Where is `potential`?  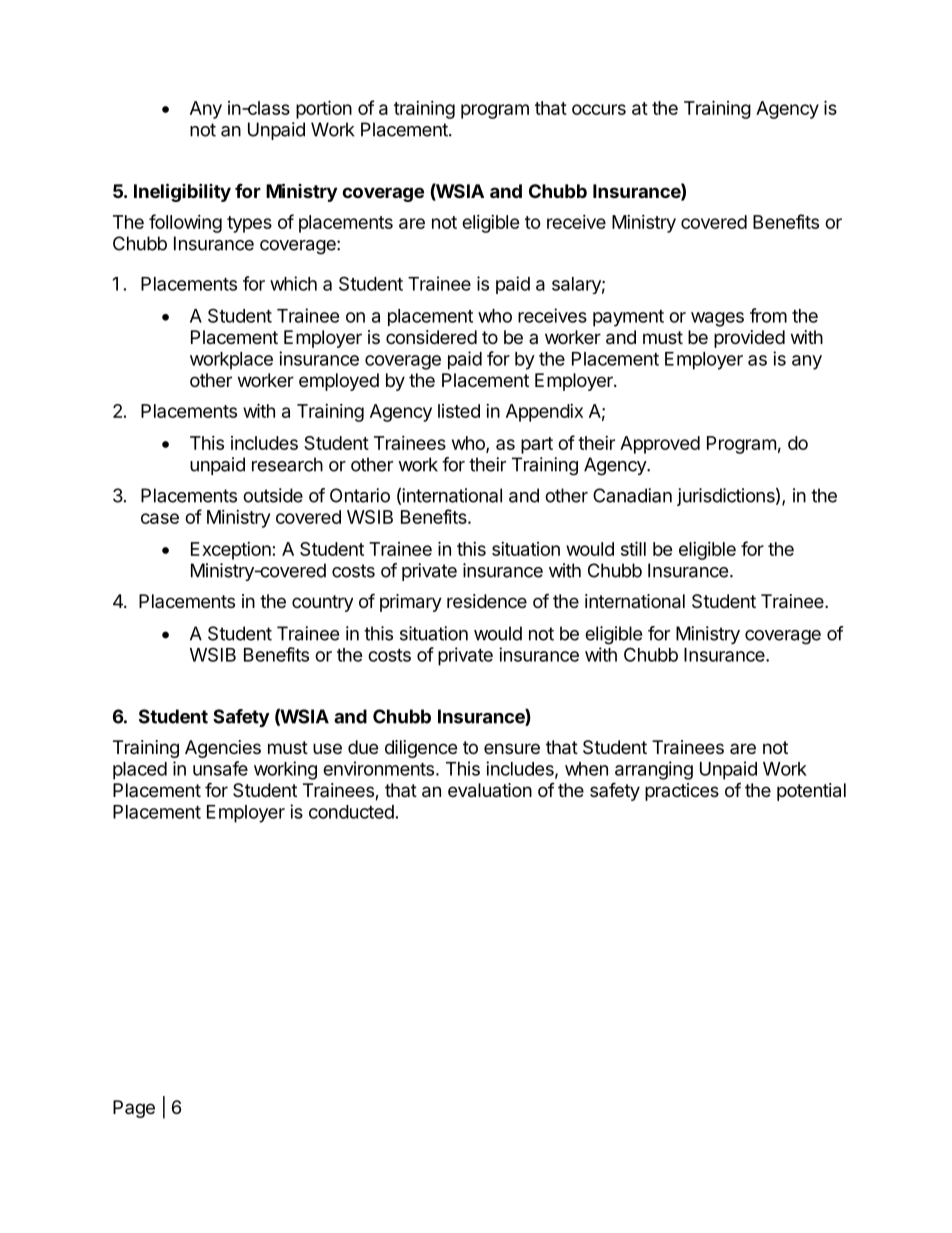
potential is located at coordinates (811, 792).
